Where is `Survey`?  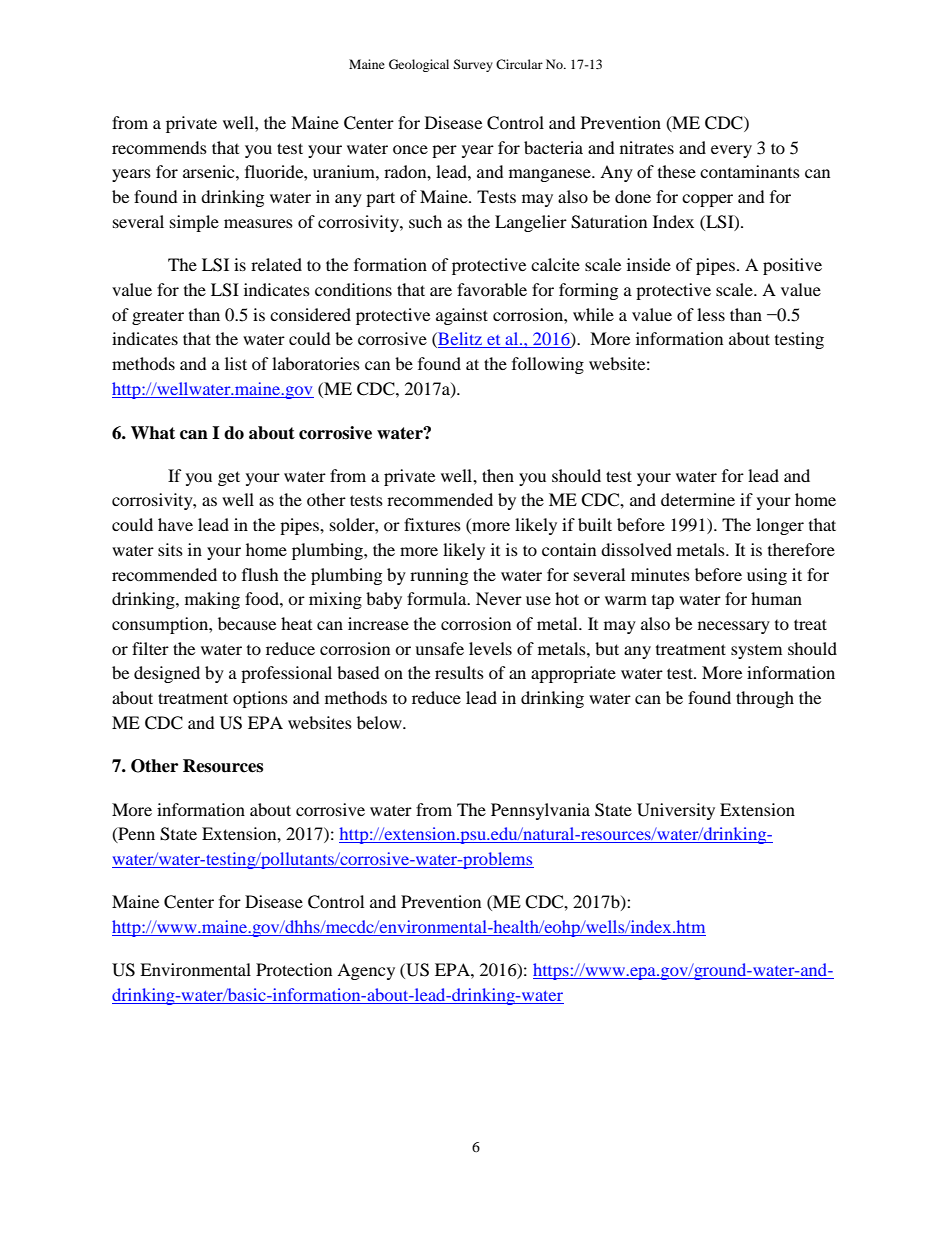
Survey is located at coordinates (473, 65).
